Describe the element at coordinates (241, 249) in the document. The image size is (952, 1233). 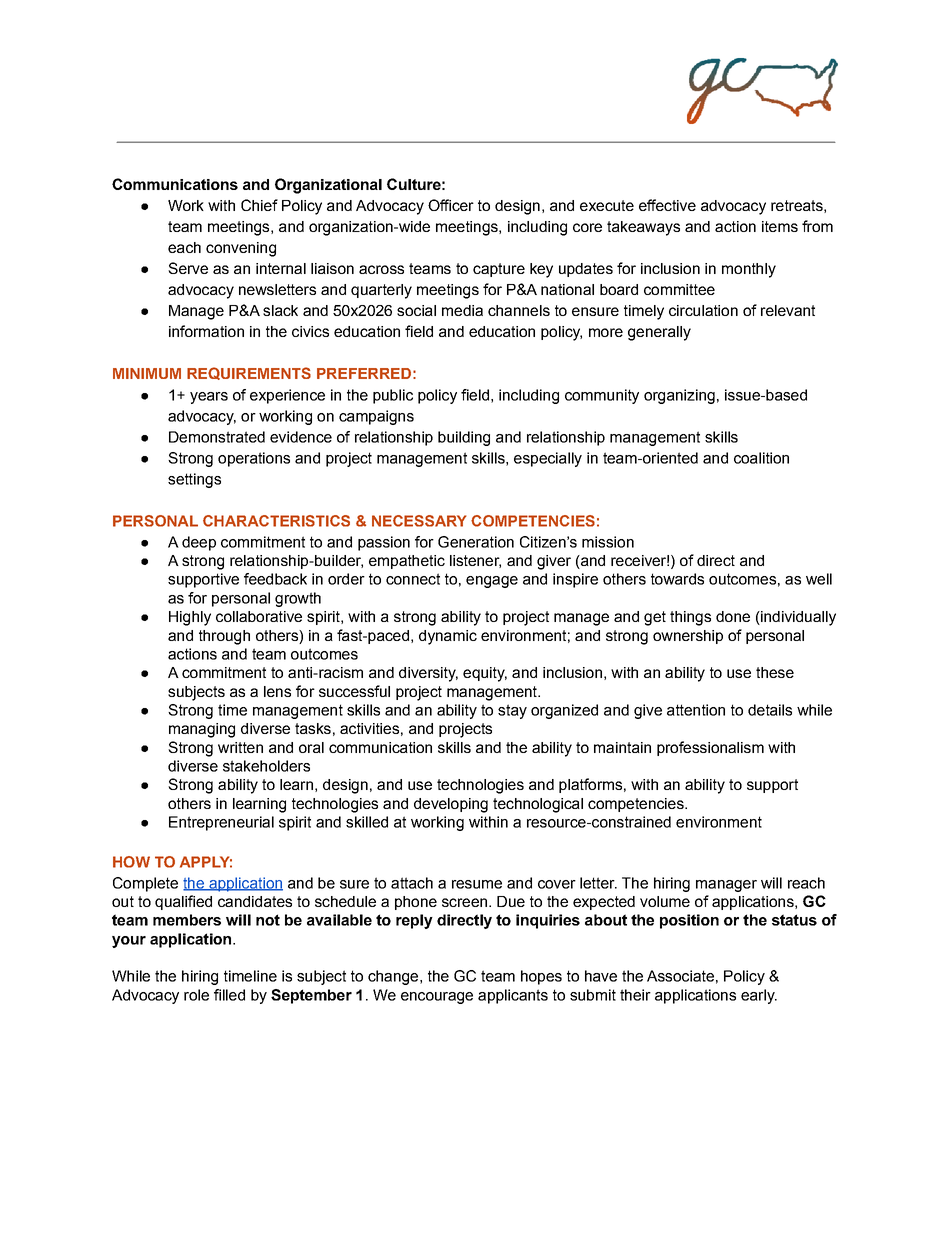
I see `convening` at that location.
